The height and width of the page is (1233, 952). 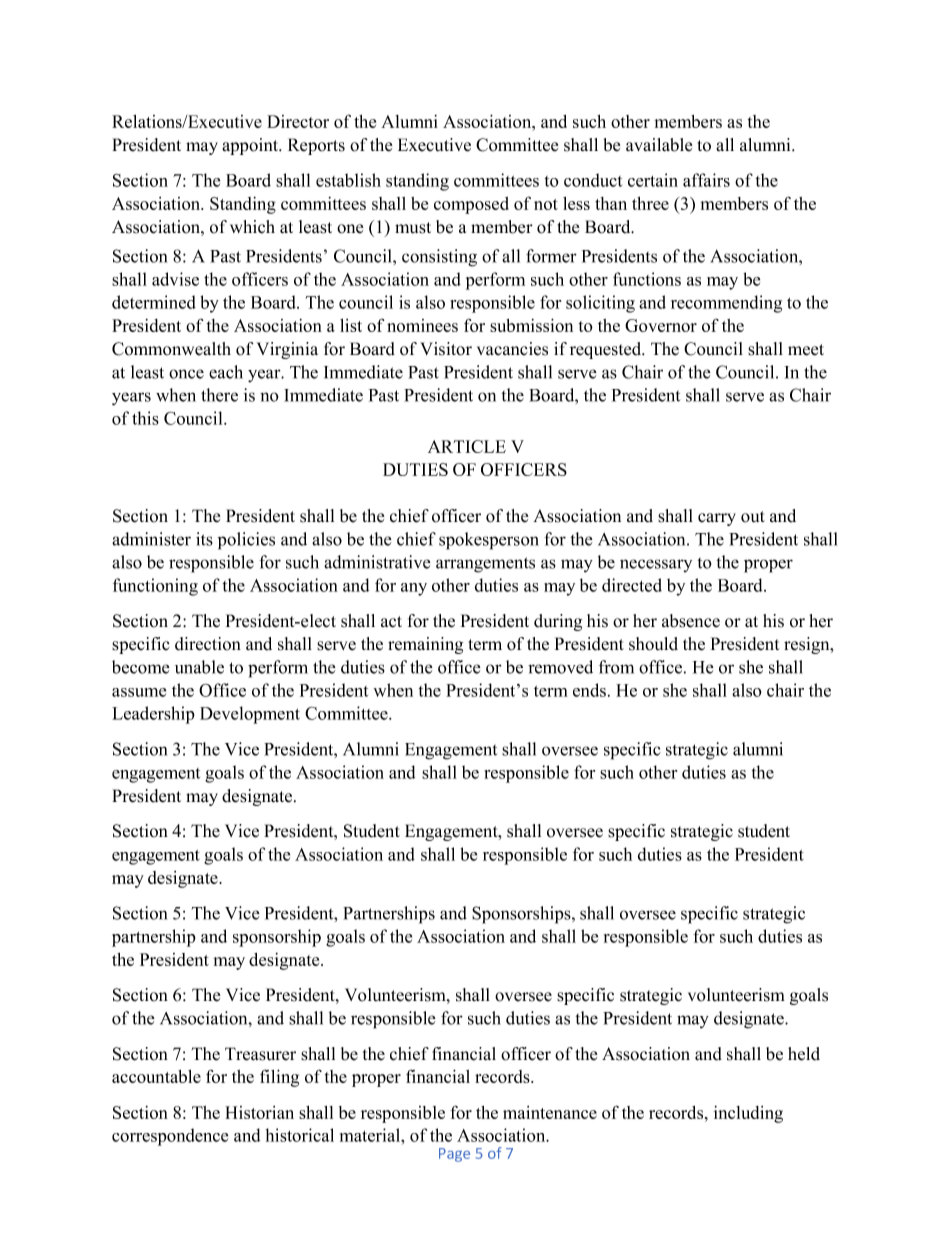 I want to click on held, so click(x=804, y=1054).
